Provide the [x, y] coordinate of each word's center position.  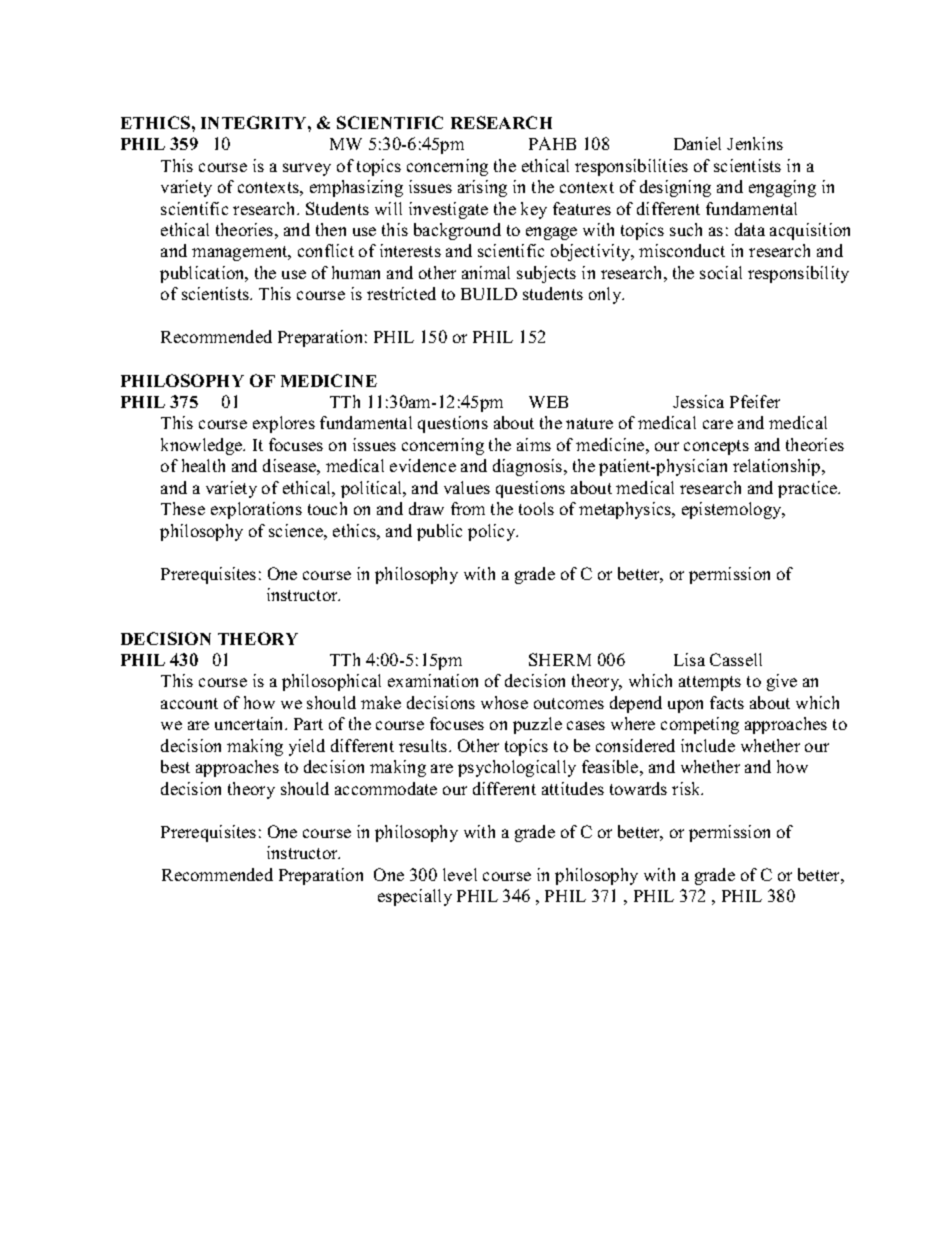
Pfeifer [755, 401]
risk [687, 788]
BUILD [489, 294]
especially [415, 897]
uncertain [251, 723]
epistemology [733, 510]
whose [504, 702]
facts [727, 702]
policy [493, 532]
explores [284, 424]
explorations [256, 510]
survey [307, 169]
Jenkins [755, 143]
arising [482, 188]
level [460, 874]
